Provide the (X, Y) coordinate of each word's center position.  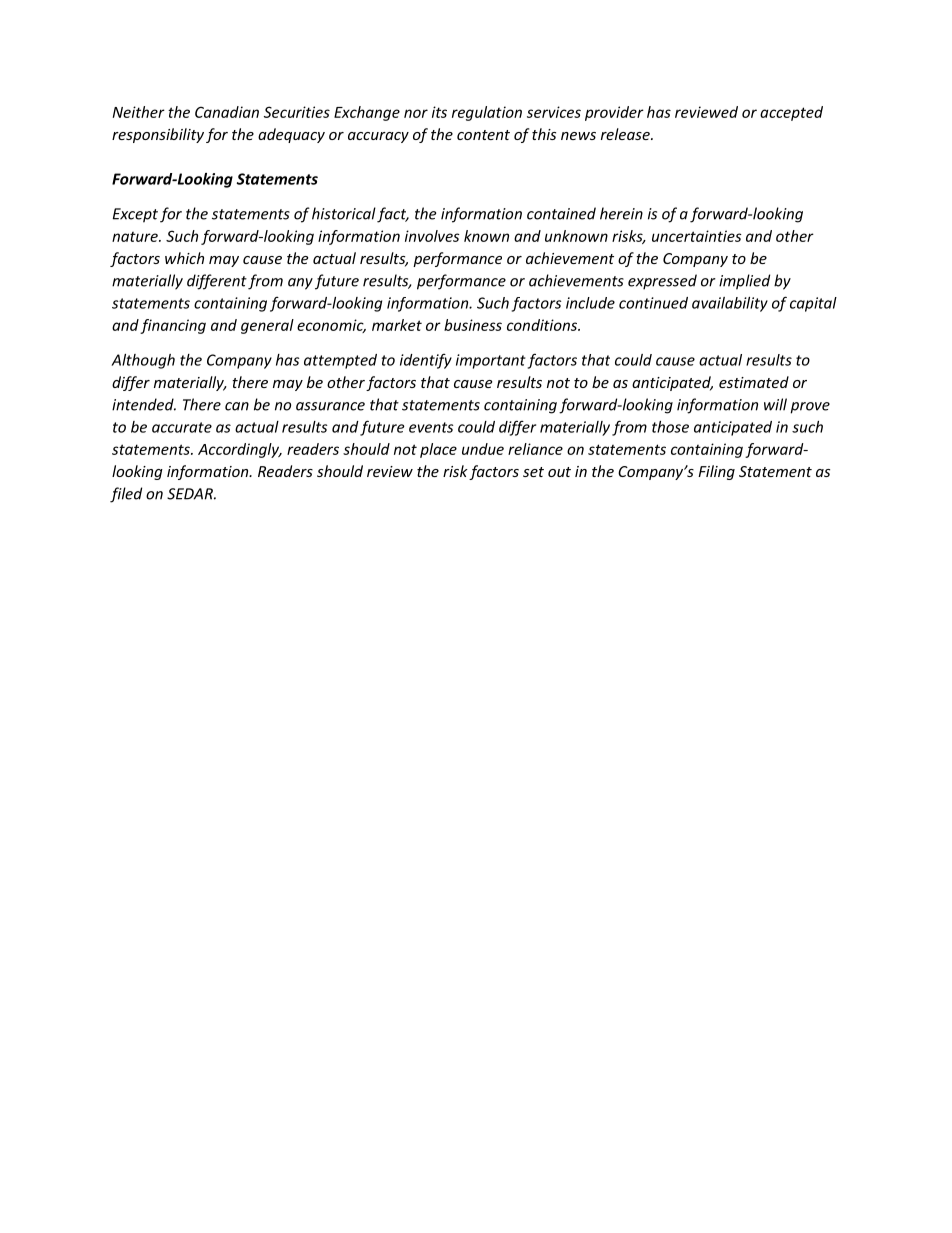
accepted (791, 113)
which (184, 258)
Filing (716, 472)
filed (126, 495)
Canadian (227, 112)
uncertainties (697, 236)
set (533, 472)
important (491, 361)
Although (143, 361)
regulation (487, 113)
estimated (754, 382)
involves (432, 236)
